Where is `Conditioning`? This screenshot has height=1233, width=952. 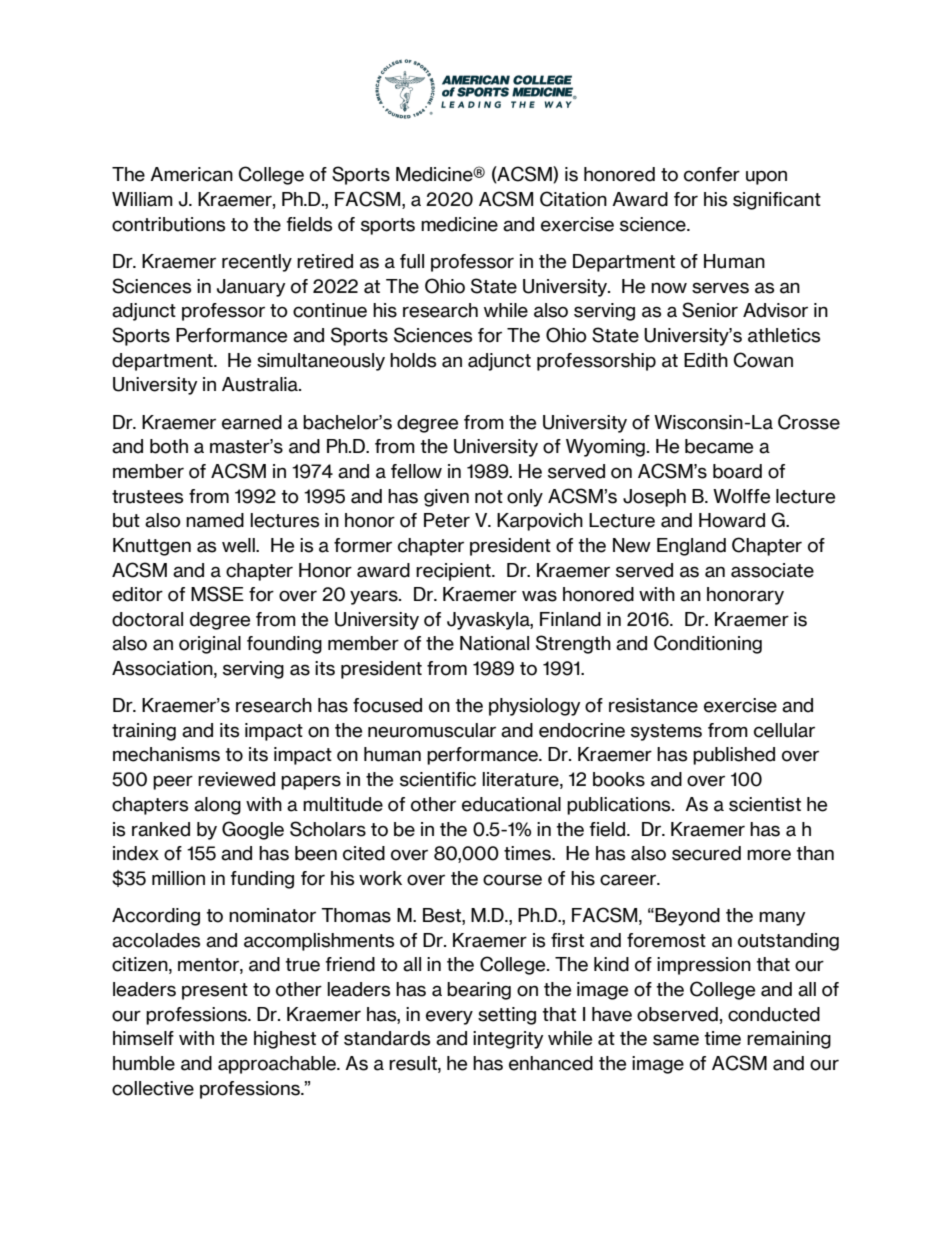 Conditioning is located at coordinates (708, 644).
